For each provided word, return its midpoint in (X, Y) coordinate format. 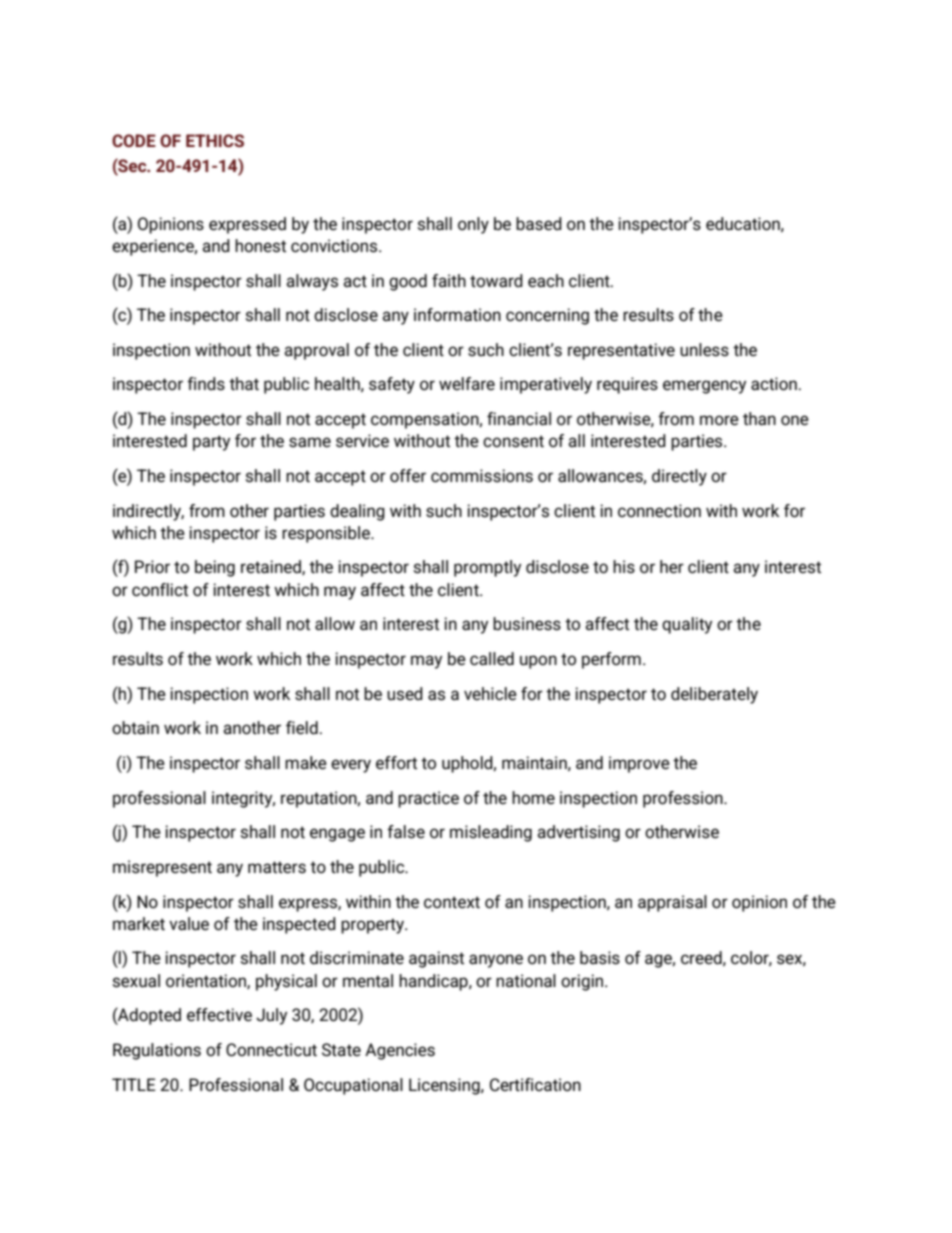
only (473, 225)
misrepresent (162, 868)
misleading (491, 833)
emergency (704, 387)
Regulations (157, 1051)
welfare (467, 383)
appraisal (672, 903)
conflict (160, 590)
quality (687, 625)
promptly (487, 568)
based (539, 224)
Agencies (400, 1051)
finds (206, 384)
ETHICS (215, 140)
